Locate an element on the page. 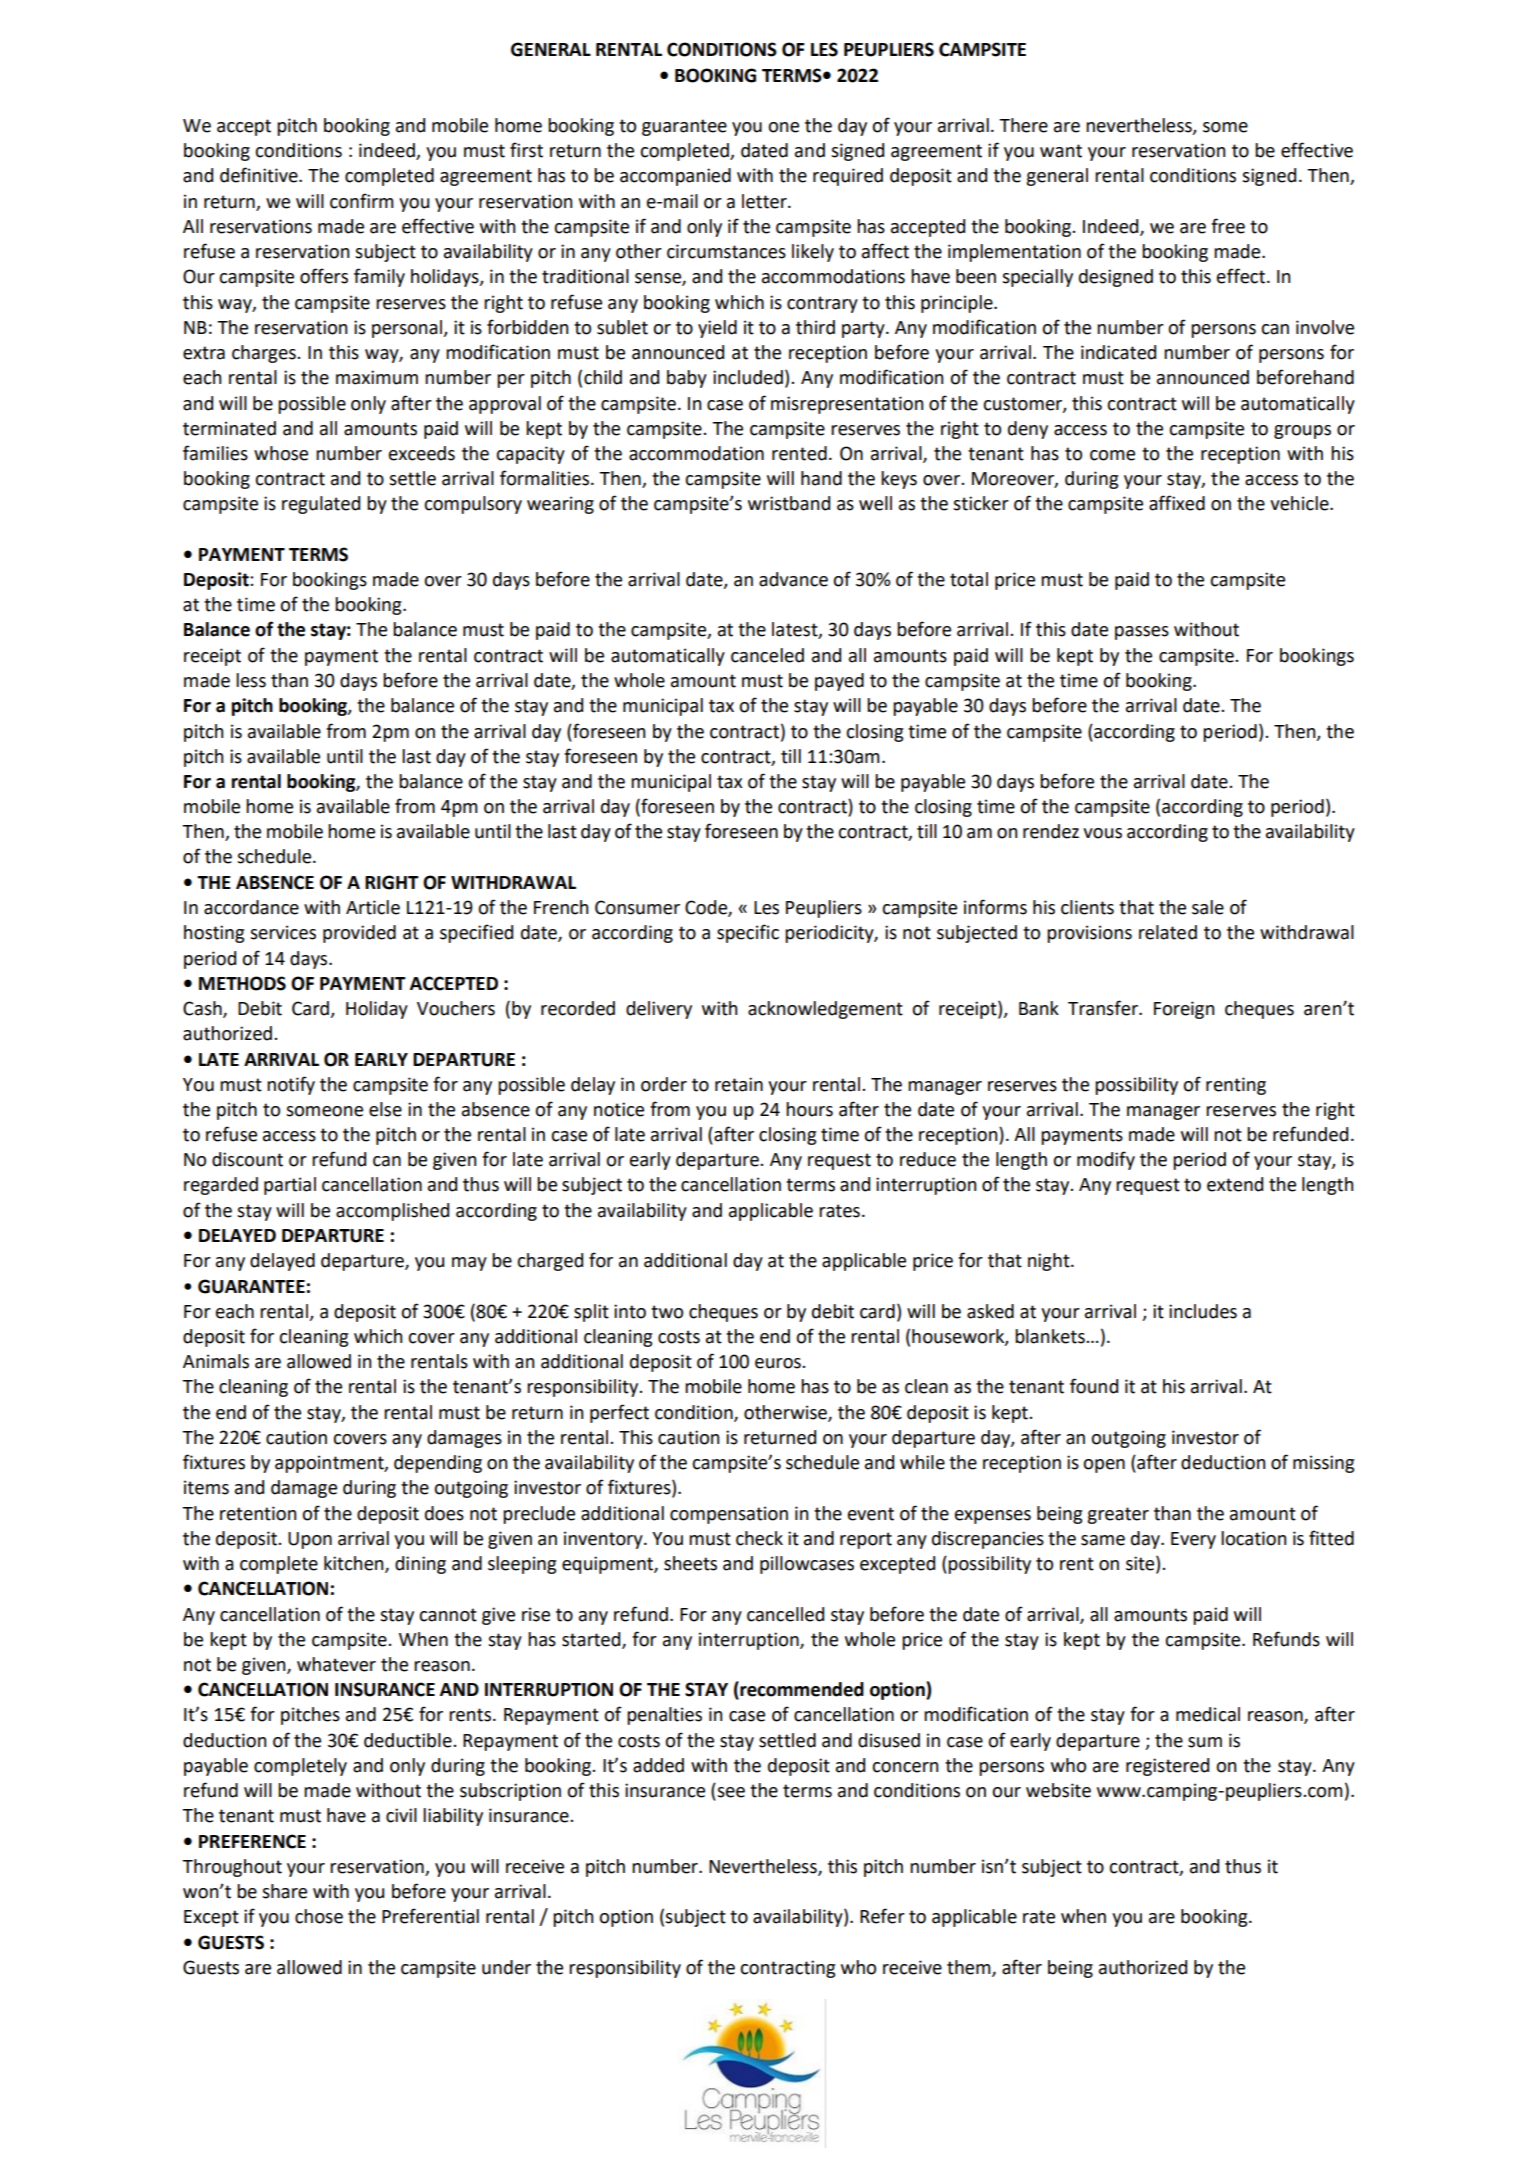 The height and width of the page is (2175, 1538). chose is located at coordinates (319, 1916).
